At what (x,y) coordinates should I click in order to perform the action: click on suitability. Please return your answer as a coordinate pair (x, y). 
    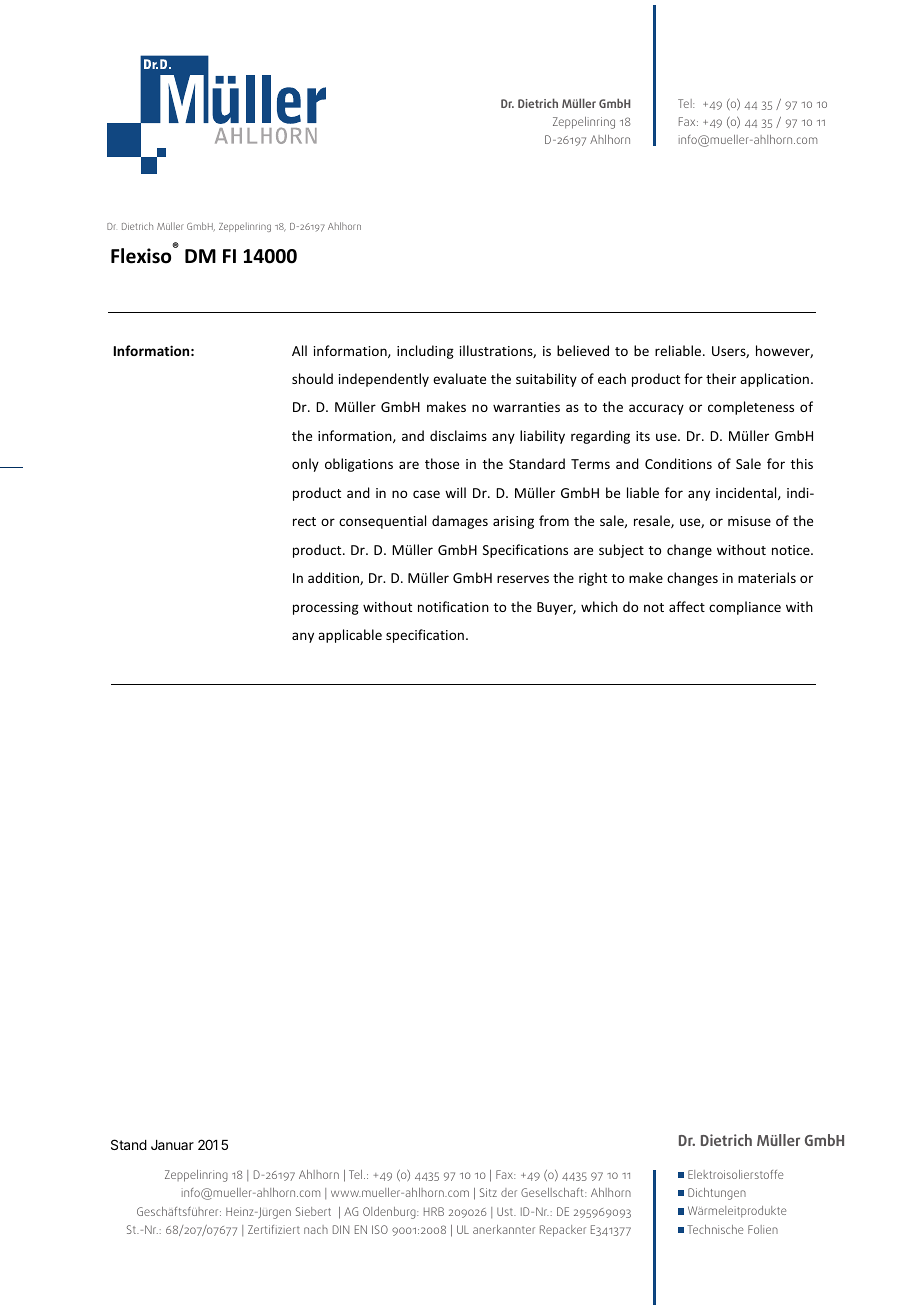
    Looking at the image, I should click on (546, 380).
